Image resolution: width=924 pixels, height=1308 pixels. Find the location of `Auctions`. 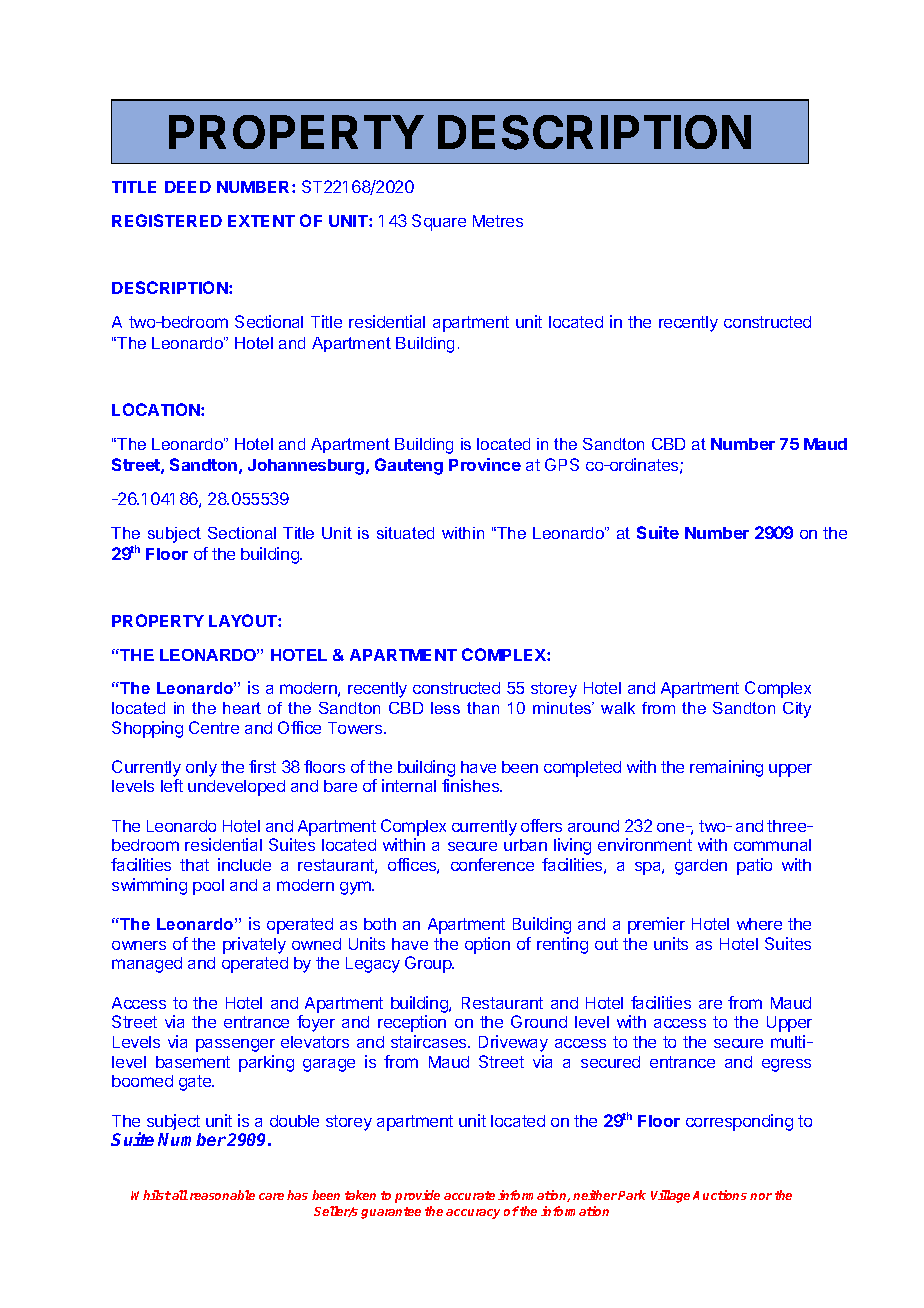

Auctions is located at coordinates (720, 1195).
